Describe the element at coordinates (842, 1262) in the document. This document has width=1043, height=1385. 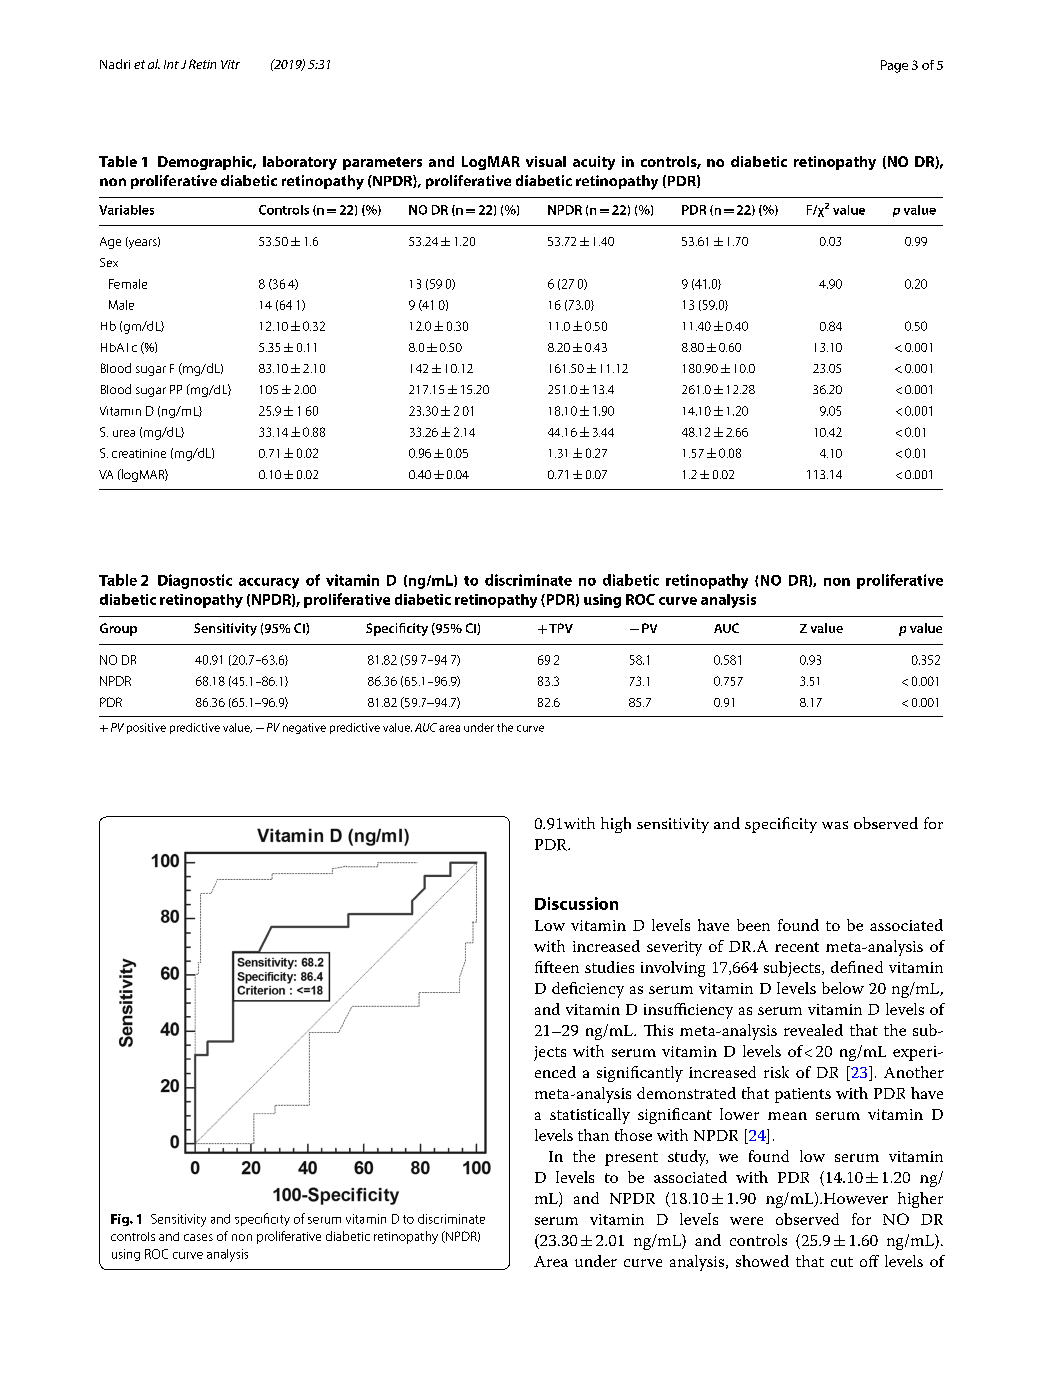
I see `cut` at that location.
